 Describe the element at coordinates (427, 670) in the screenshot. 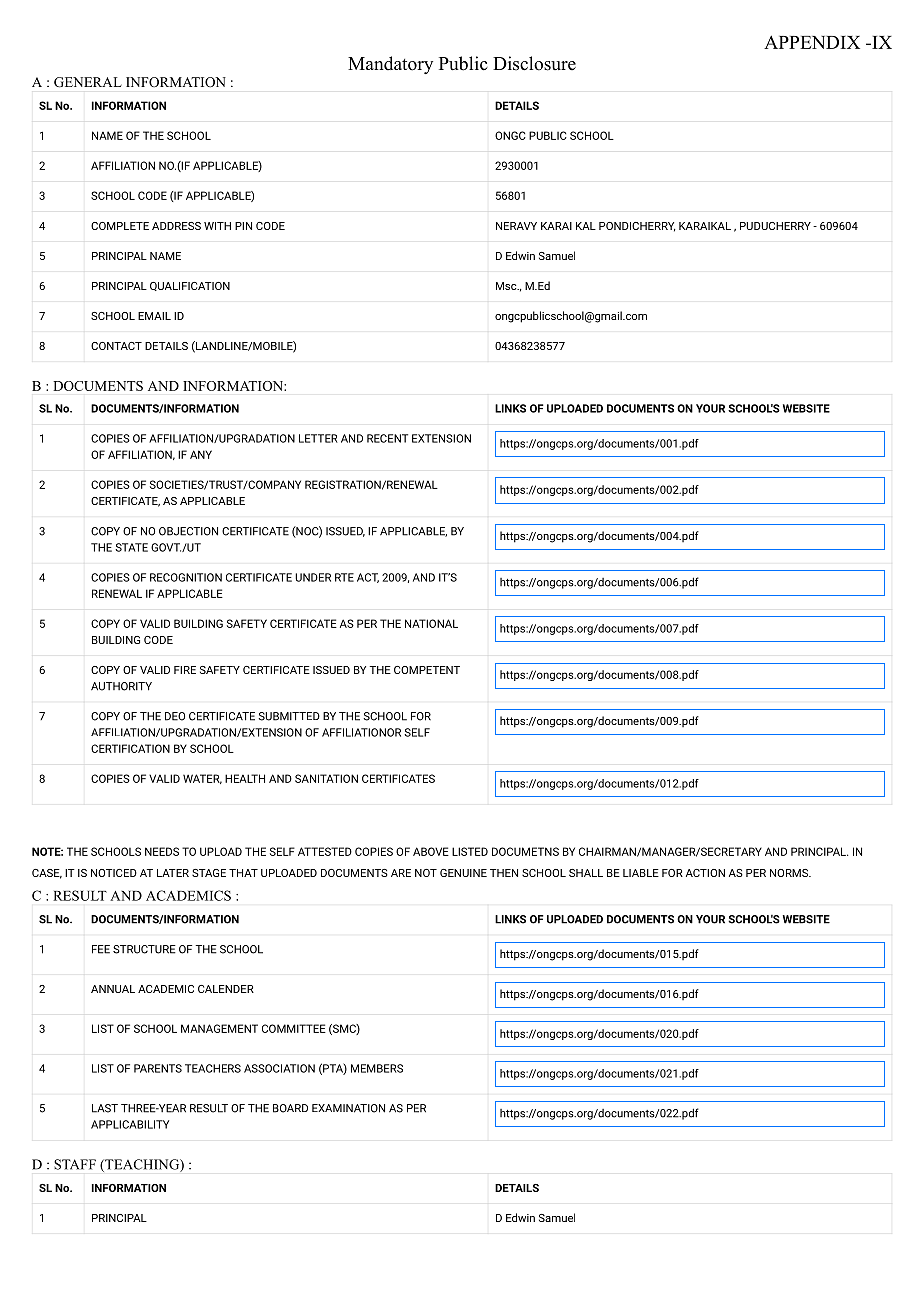

I see `COMPETENT` at that location.
